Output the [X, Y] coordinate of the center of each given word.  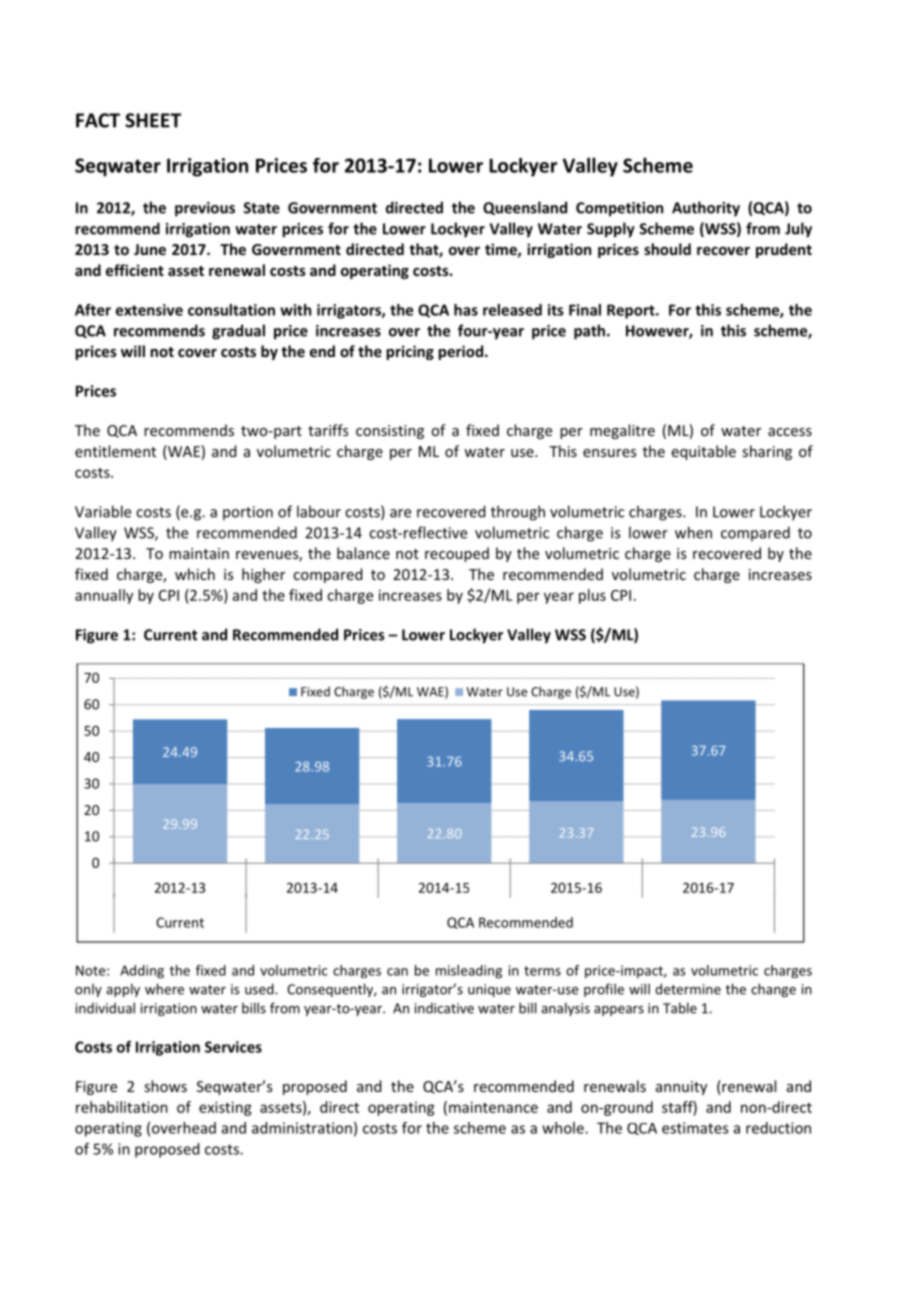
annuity [681, 1088]
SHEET [153, 120]
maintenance [493, 1107]
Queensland [525, 208]
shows [165, 1086]
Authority [706, 209]
